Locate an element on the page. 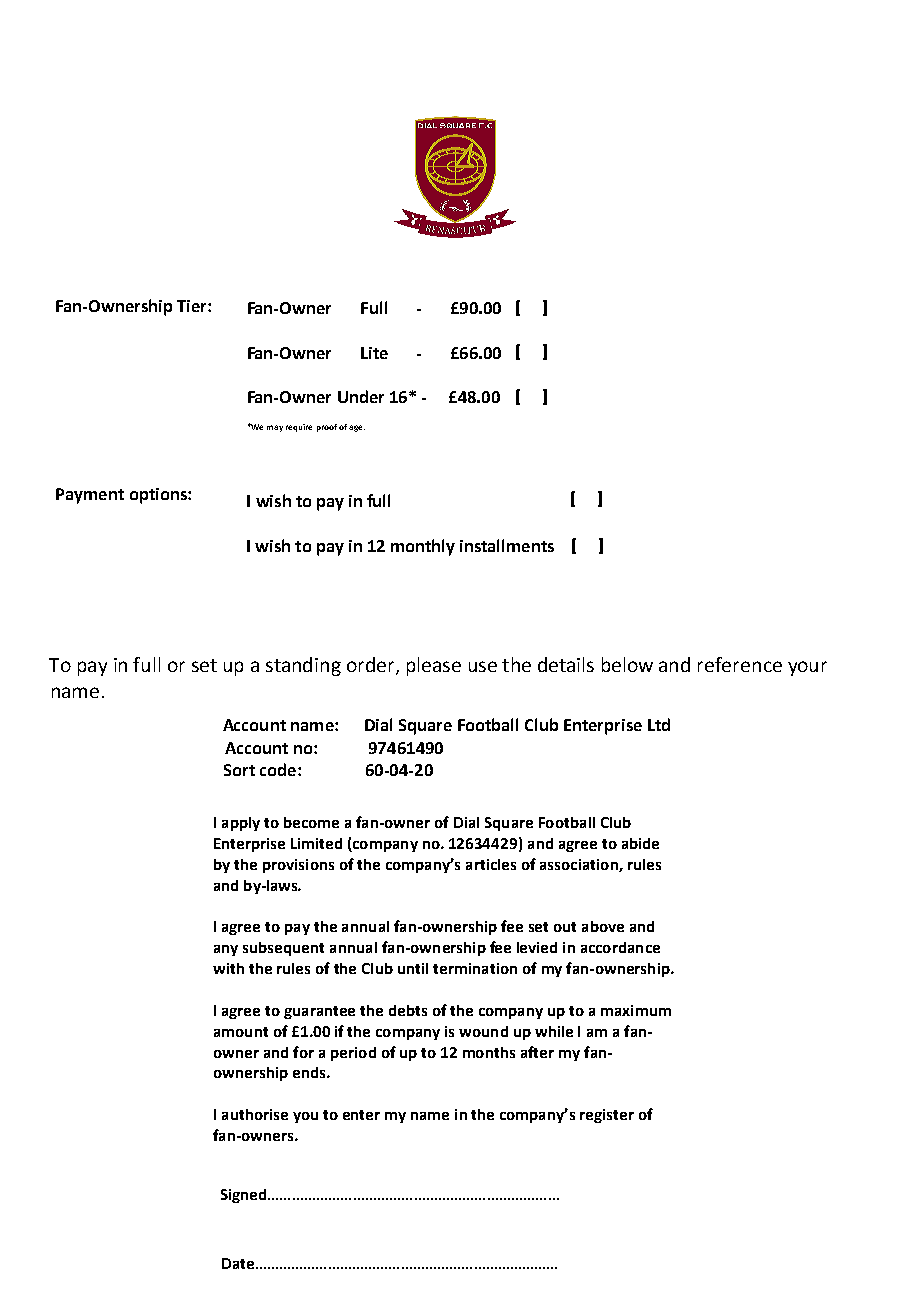 This image has height=1308, width=924. reference is located at coordinates (740, 664).
